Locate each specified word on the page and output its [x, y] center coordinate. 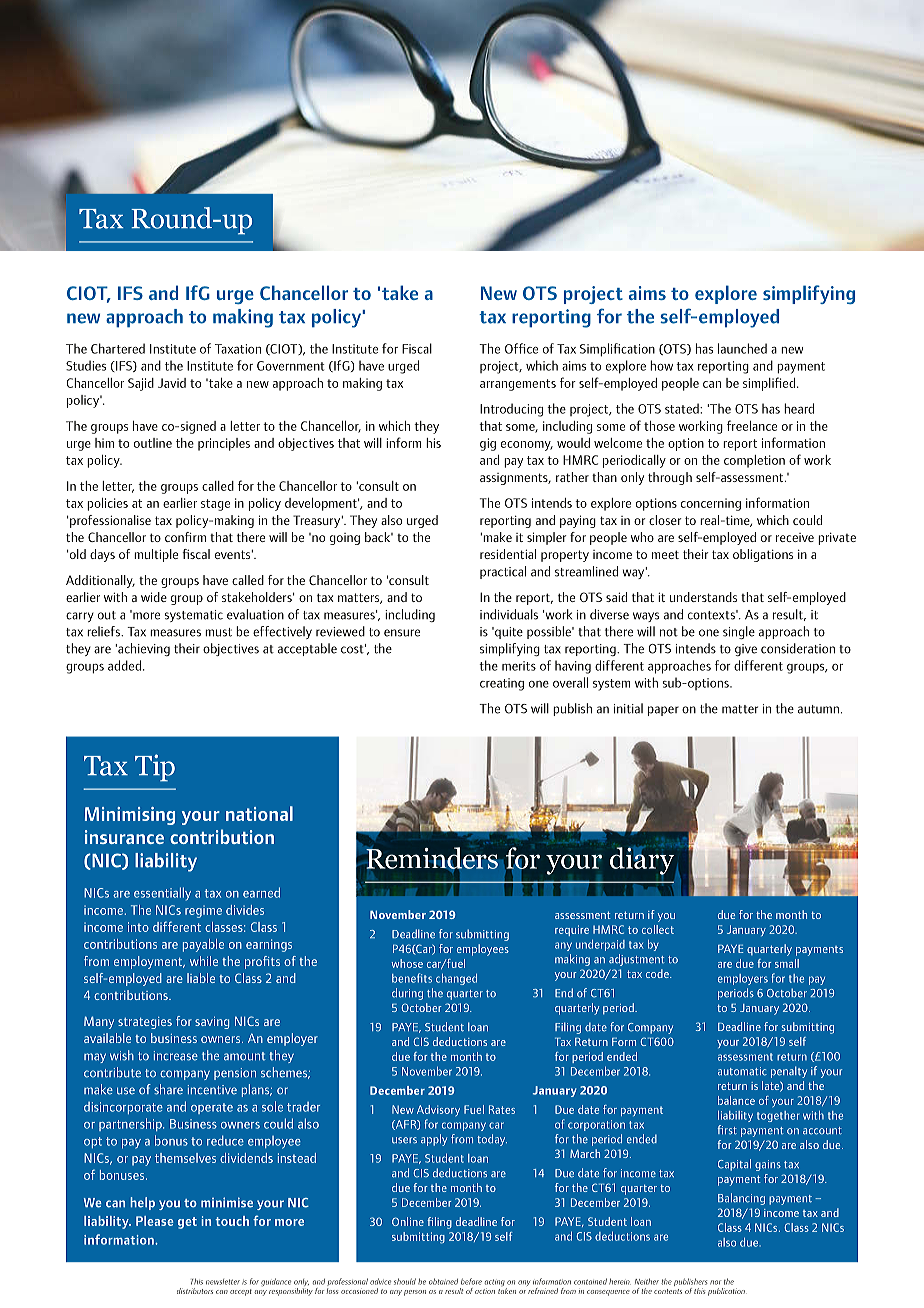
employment [149, 962]
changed [456, 979]
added [126, 665]
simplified [769, 384]
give [746, 650]
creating [502, 684]
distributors [195, 1291]
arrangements [518, 385]
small [787, 963]
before [471, 1281]
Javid [172, 383]
